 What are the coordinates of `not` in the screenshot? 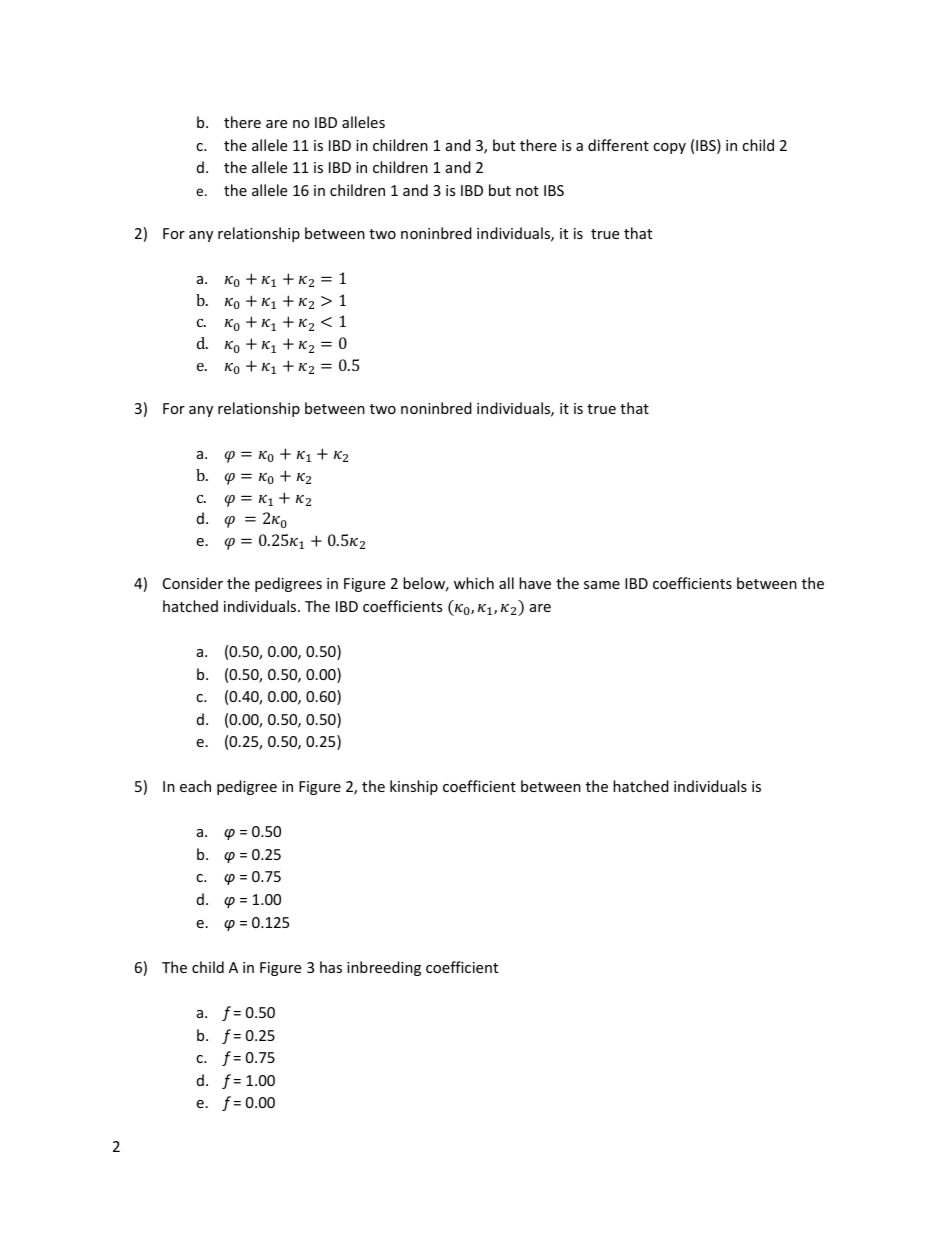 It's located at (527, 191).
